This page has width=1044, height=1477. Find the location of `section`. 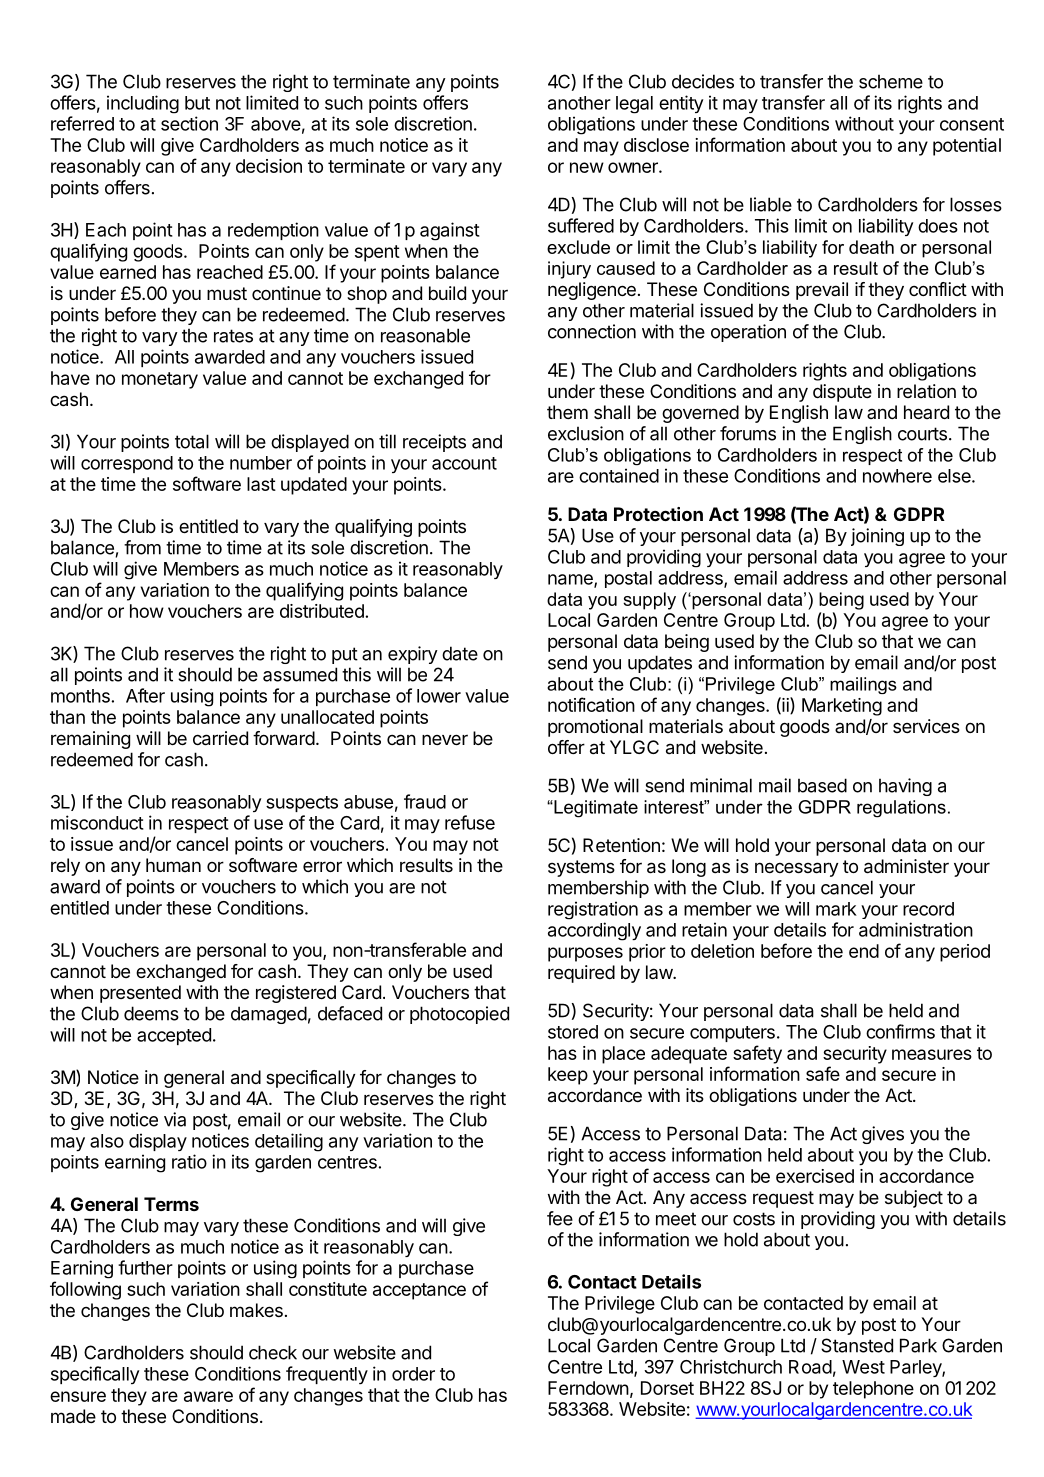

section is located at coordinates (189, 123).
